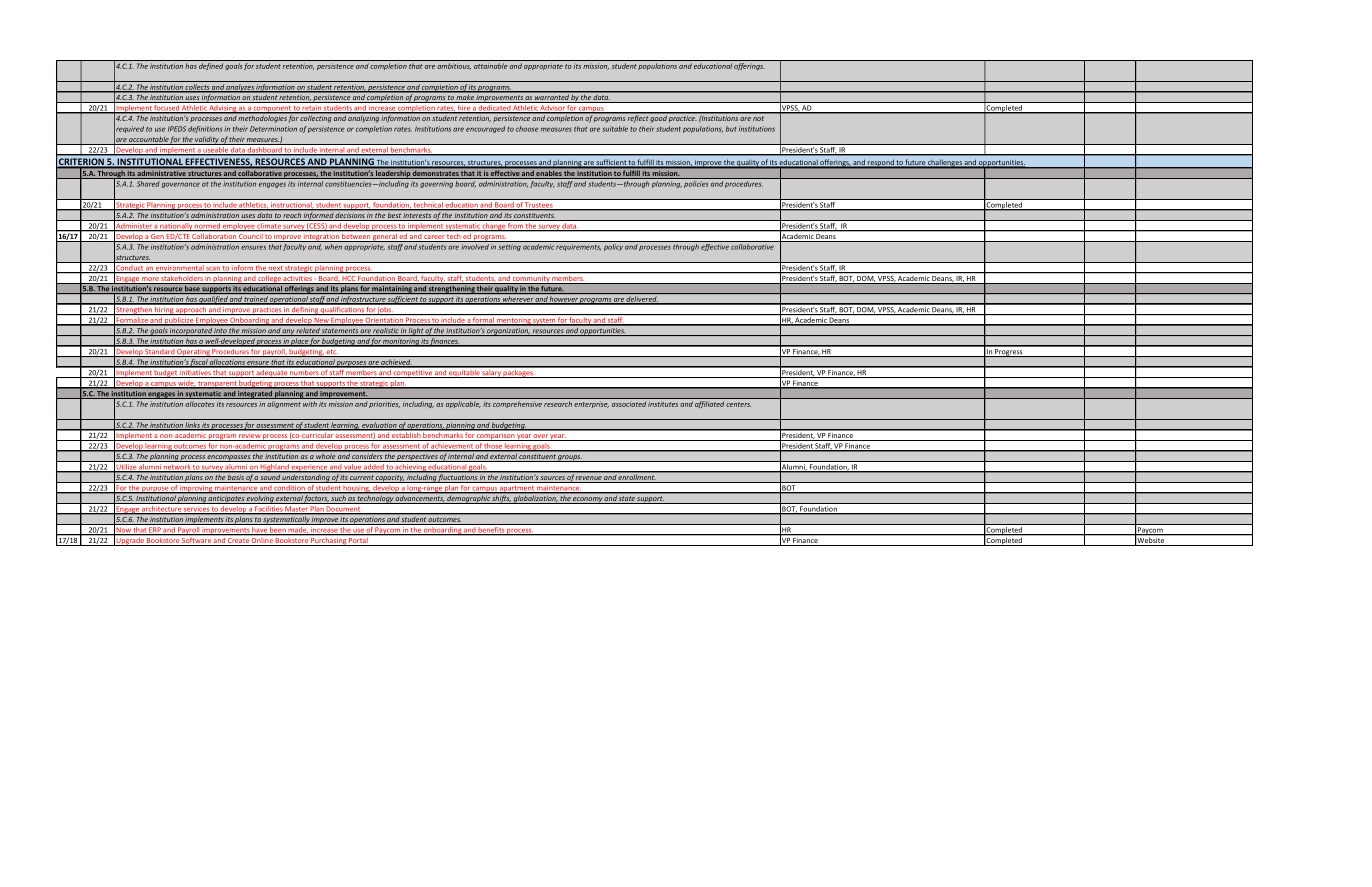 The image size is (1372, 887). I want to click on priorities, so click(384, 405).
